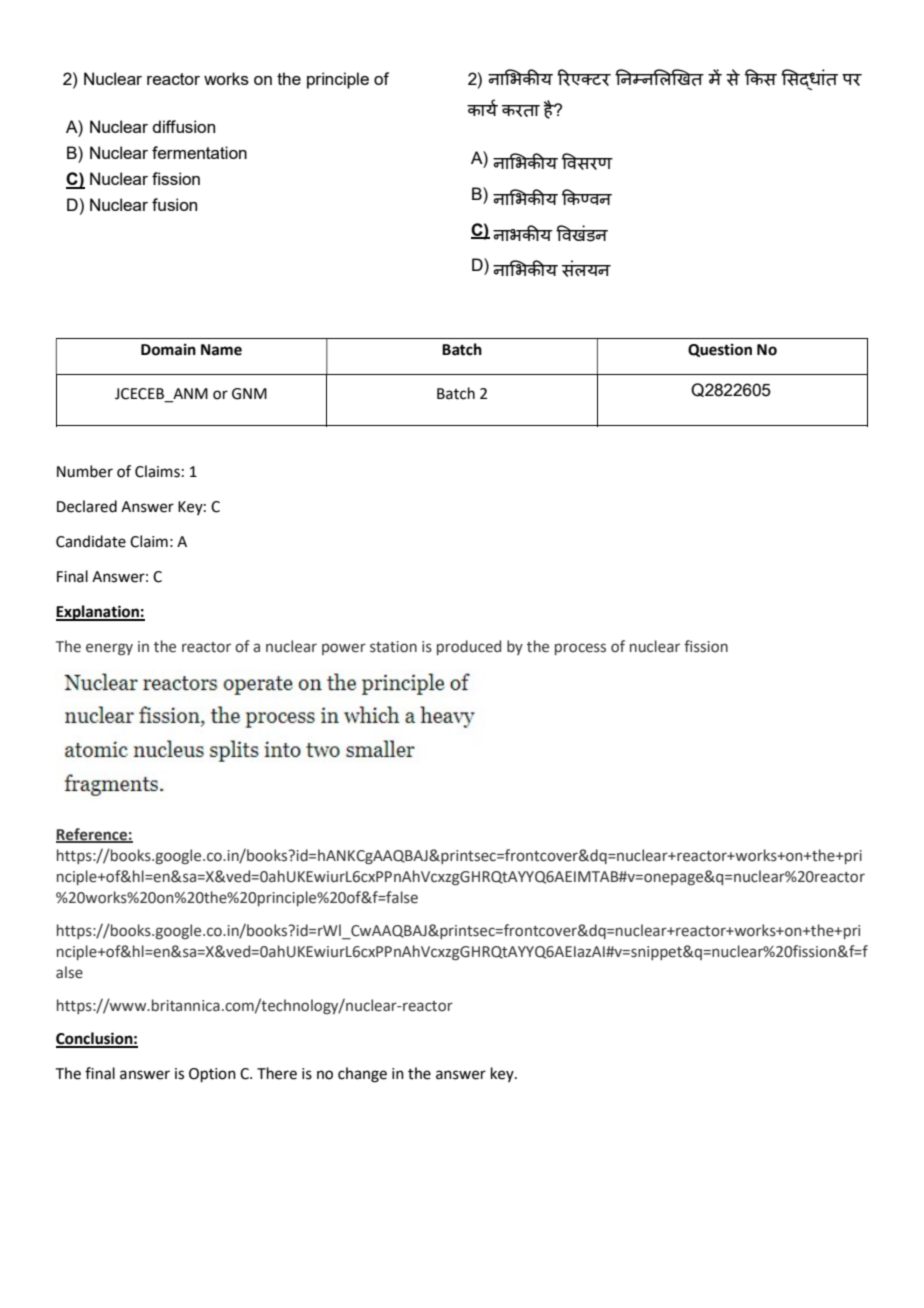 Image resolution: width=924 pixels, height=1308 pixels. I want to click on change, so click(362, 1075).
